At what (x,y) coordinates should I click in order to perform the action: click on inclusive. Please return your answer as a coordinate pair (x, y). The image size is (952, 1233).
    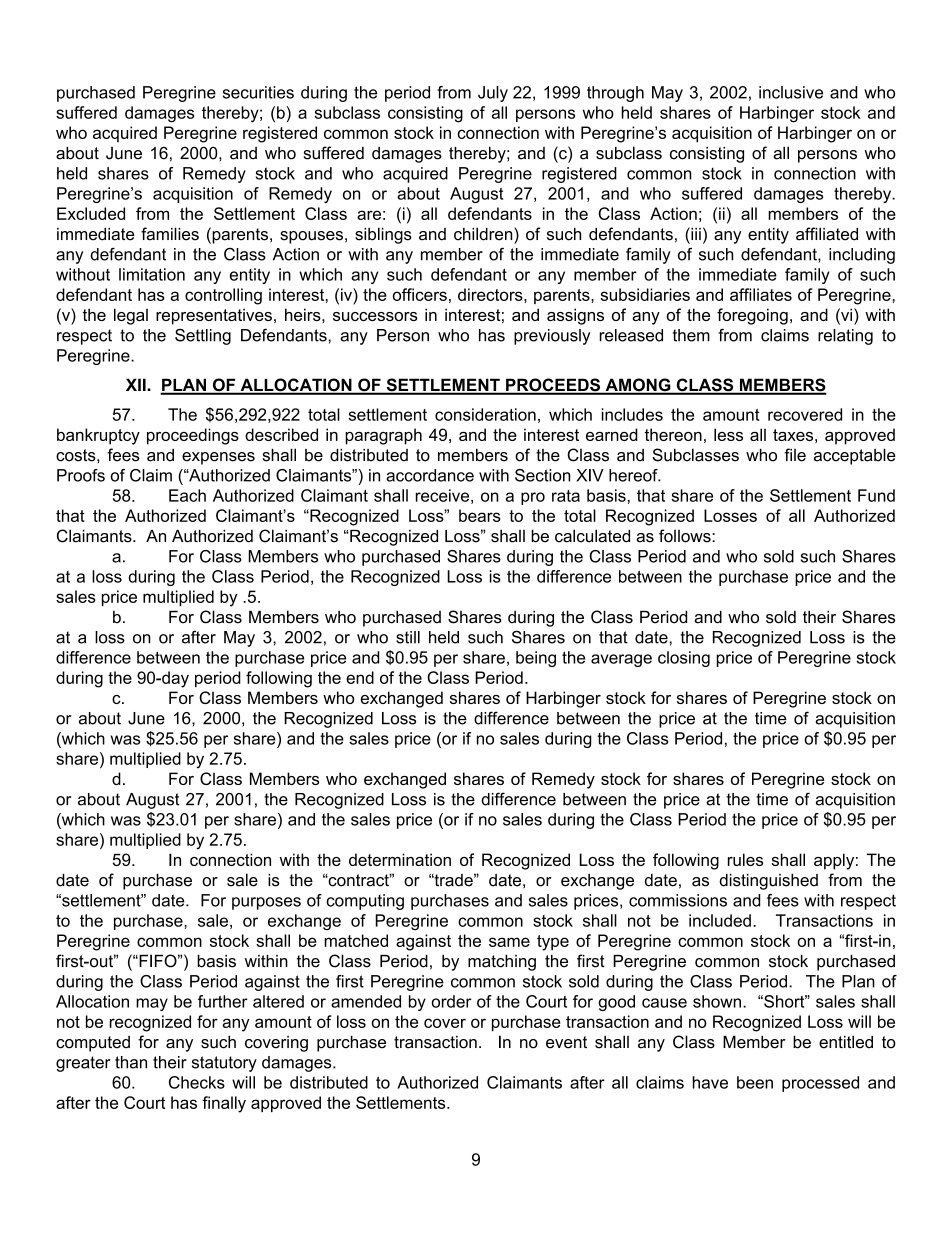
    Looking at the image, I should click on (791, 92).
